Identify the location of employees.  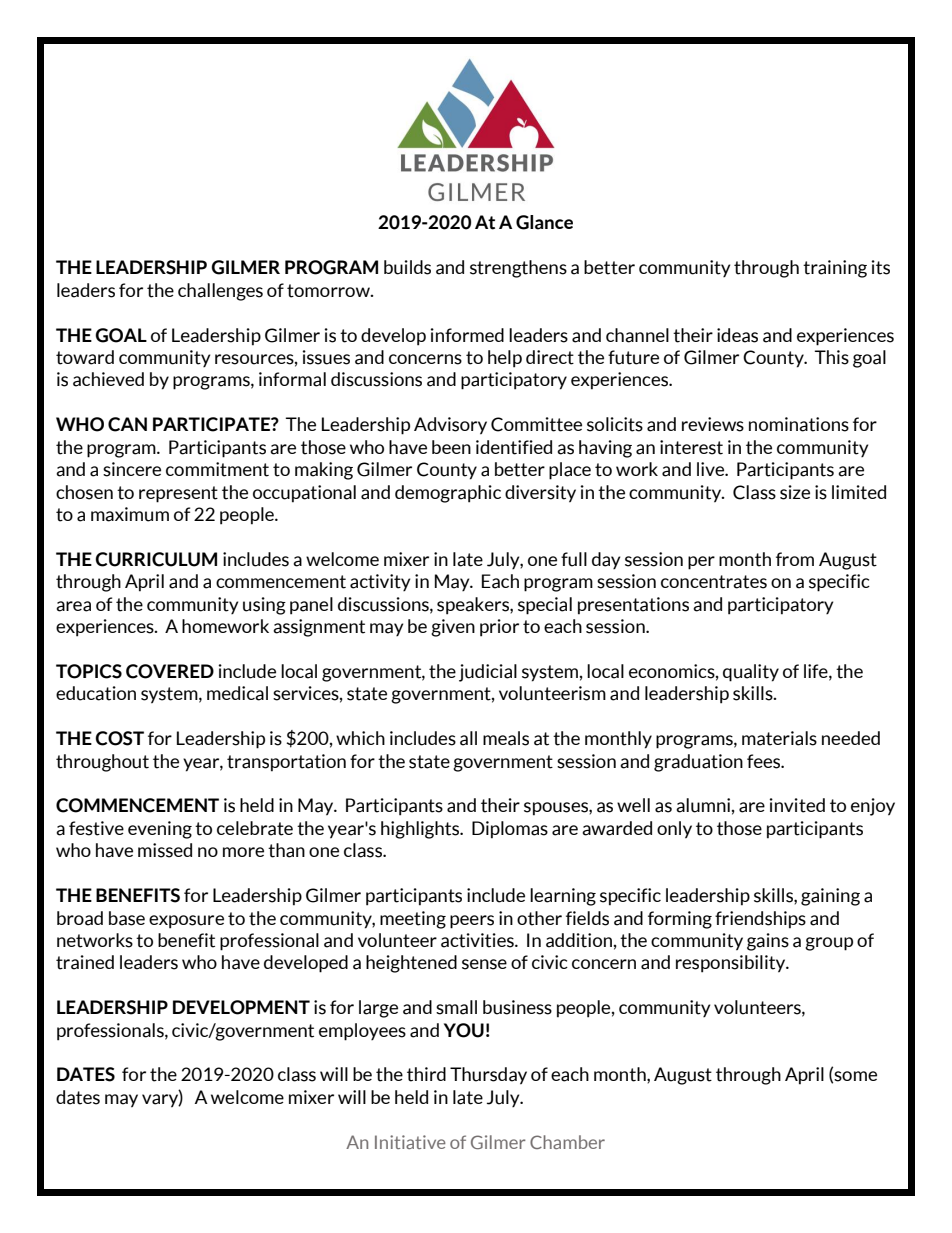
(362, 1032).
